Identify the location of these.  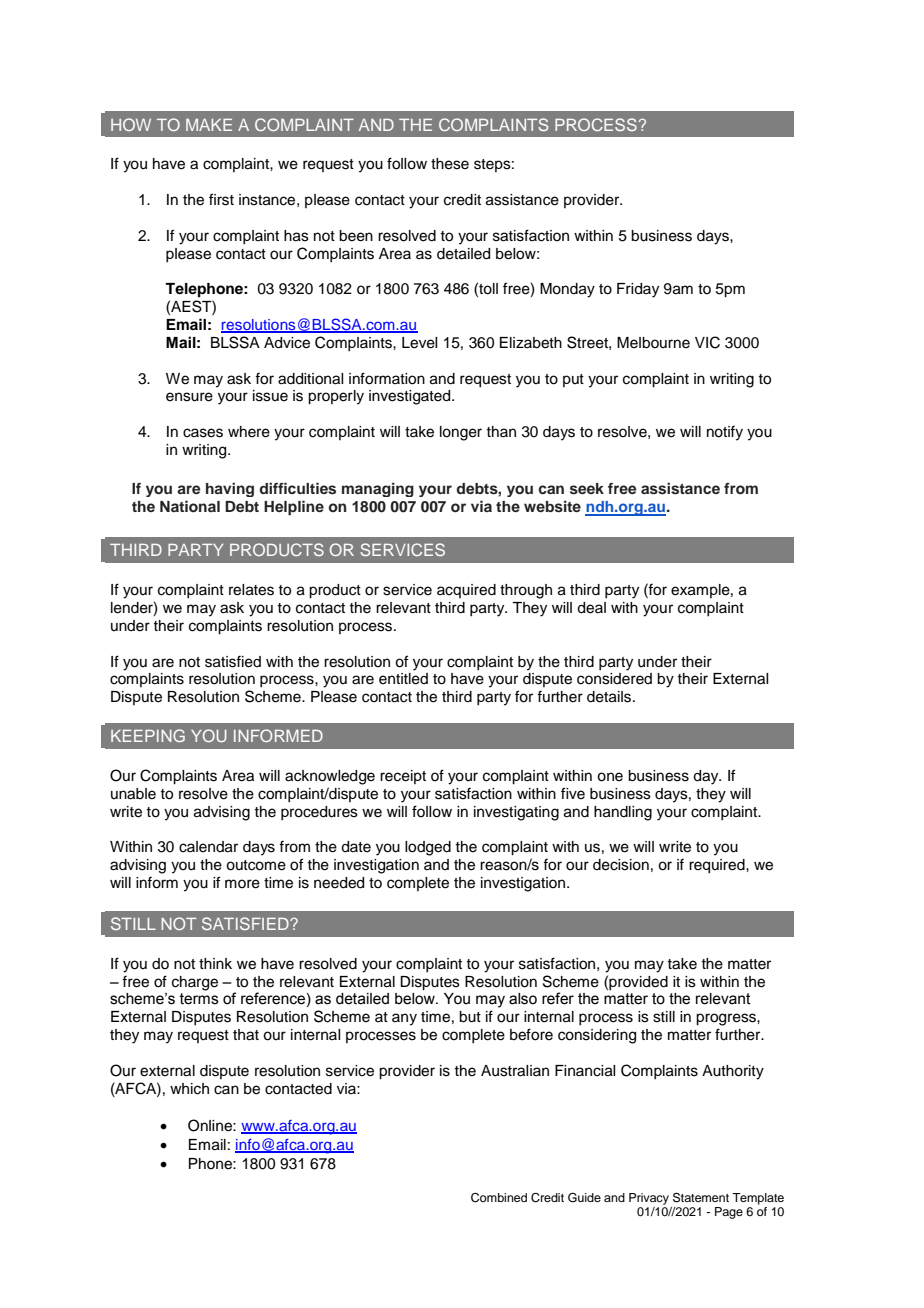
(450, 164).
